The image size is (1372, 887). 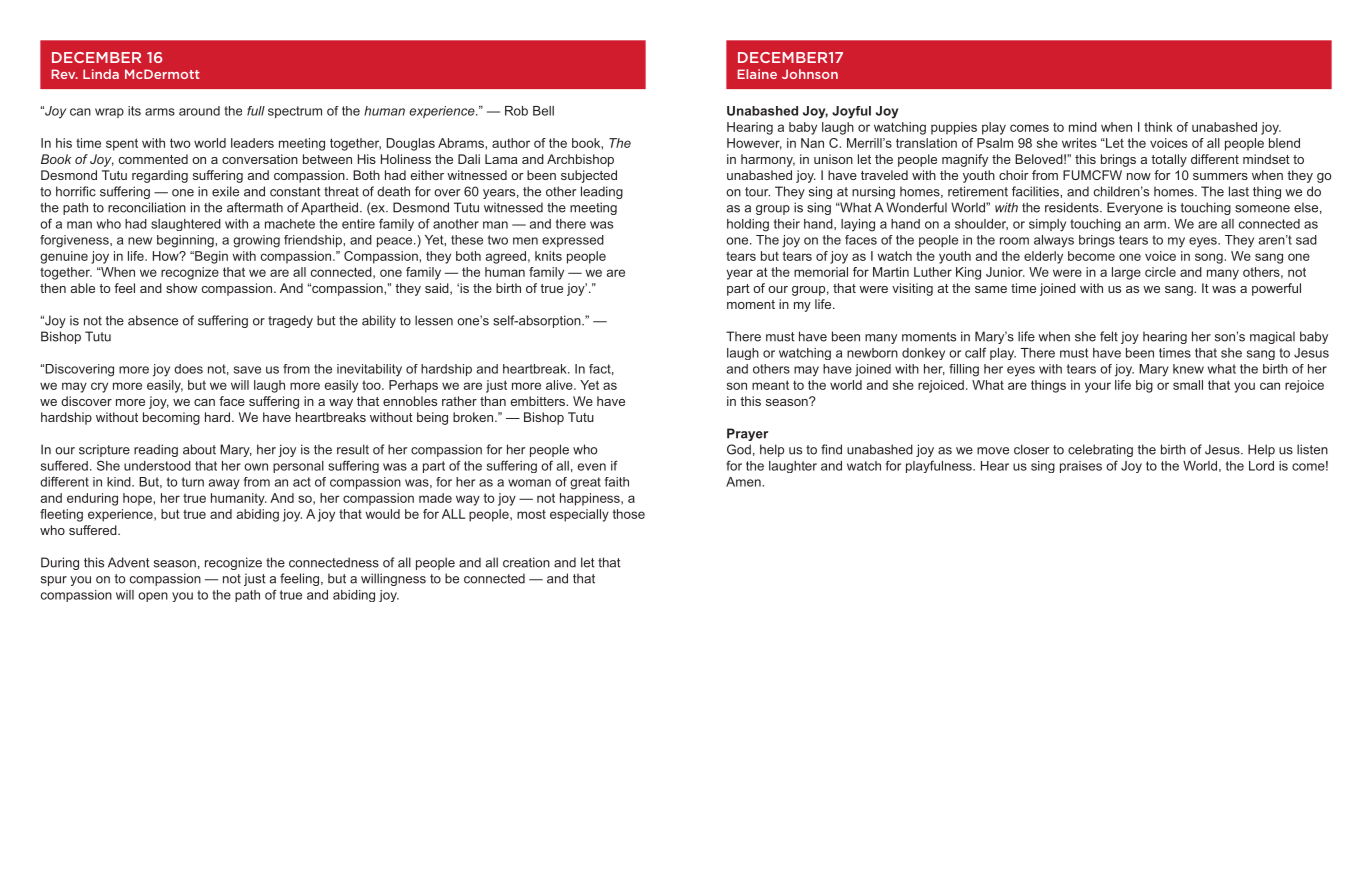 I want to click on around, so click(x=199, y=111).
